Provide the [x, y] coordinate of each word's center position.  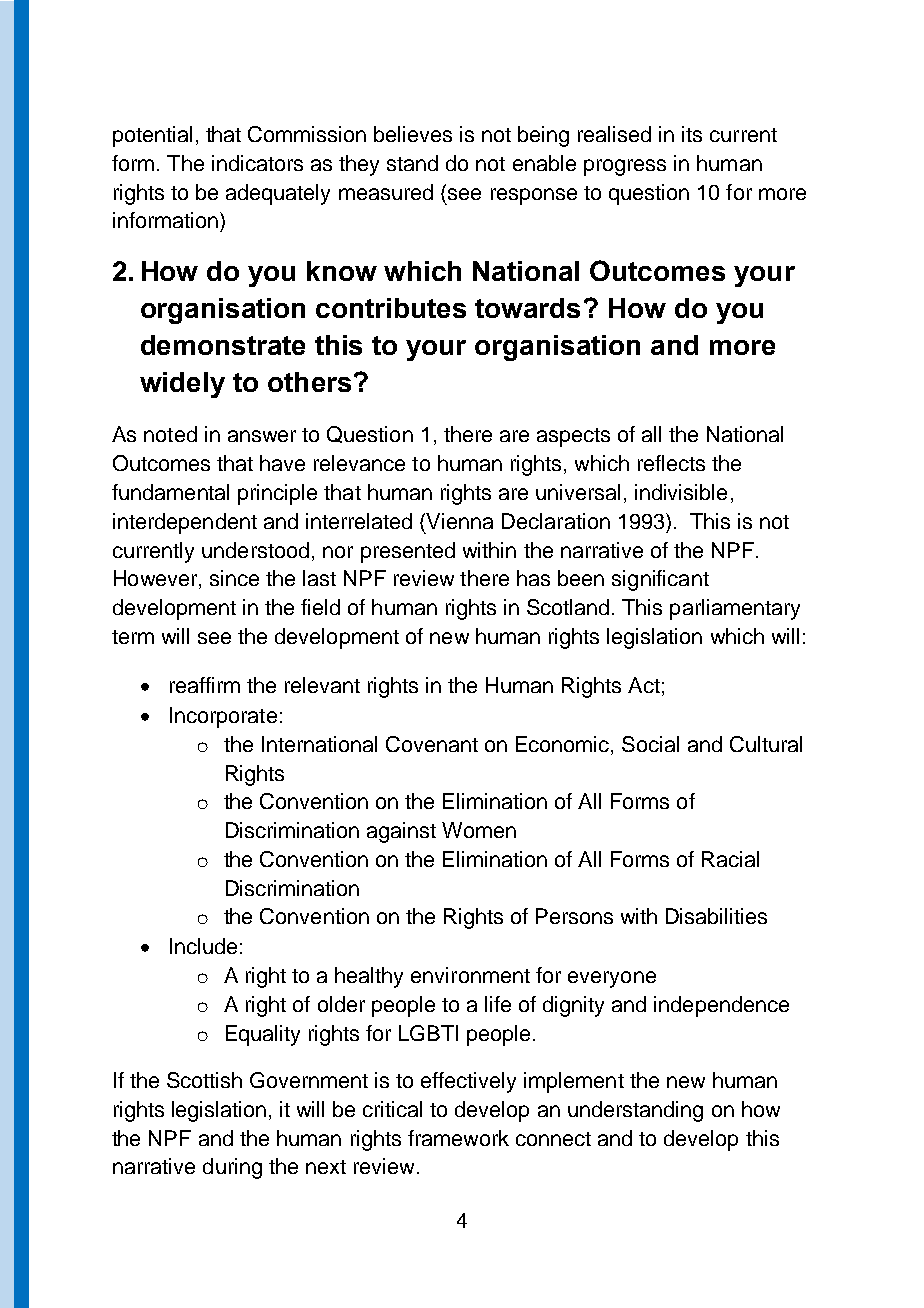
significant [660, 580]
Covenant [432, 744]
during [232, 1168]
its [692, 134]
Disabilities [716, 916]
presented [408, 552]
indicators [257, 163]
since [234, 578]
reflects [671, 463]
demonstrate [223, 345]
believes [413, 134]
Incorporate [223, 717]
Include [203, 946]
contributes [391, 308]
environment [470, 975]
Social [650, 744]
